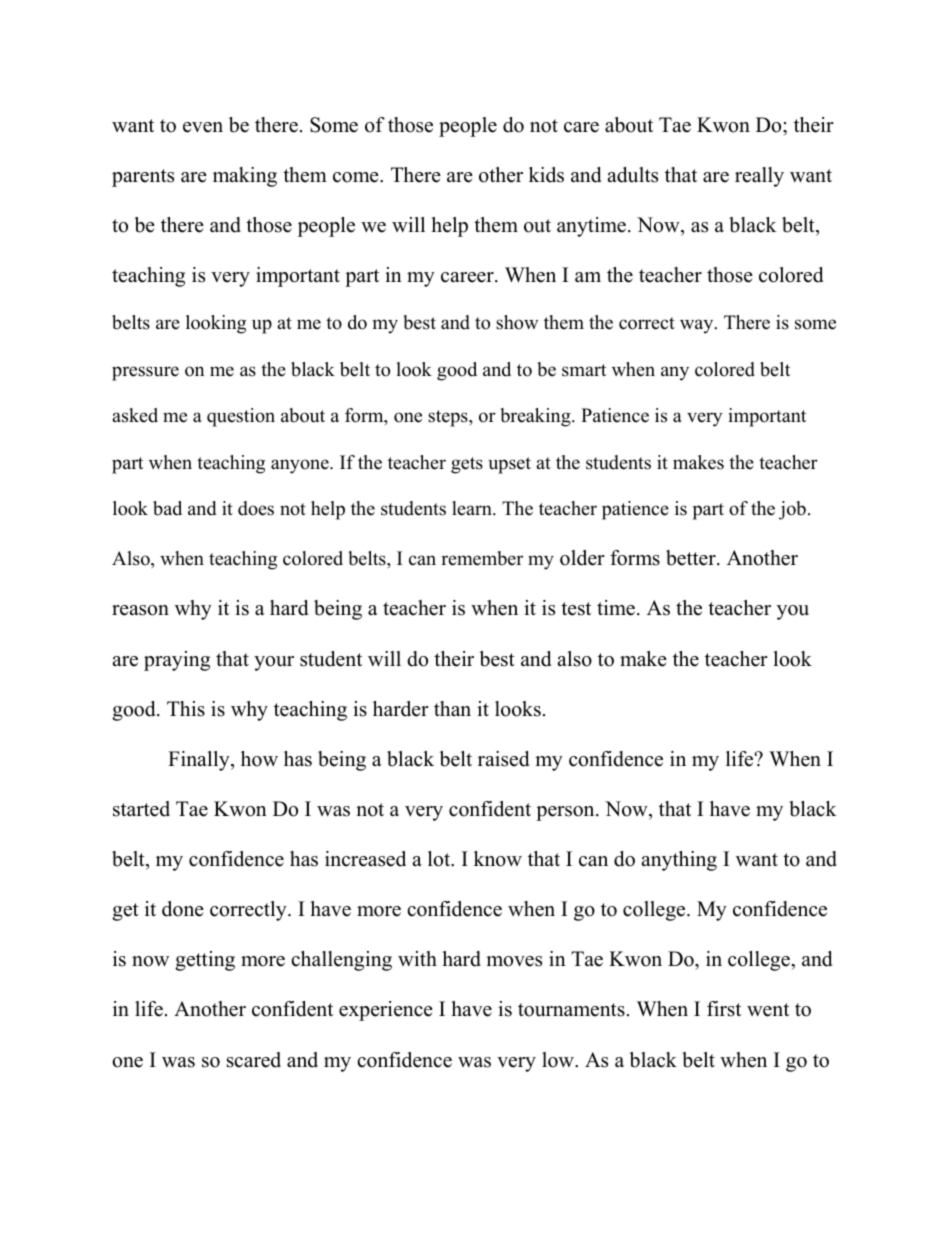 The width and height of the screenshot is (952, 1233). Describe the element at coordinates (584, 370) in the screenshot. I see `smart` at that location.
